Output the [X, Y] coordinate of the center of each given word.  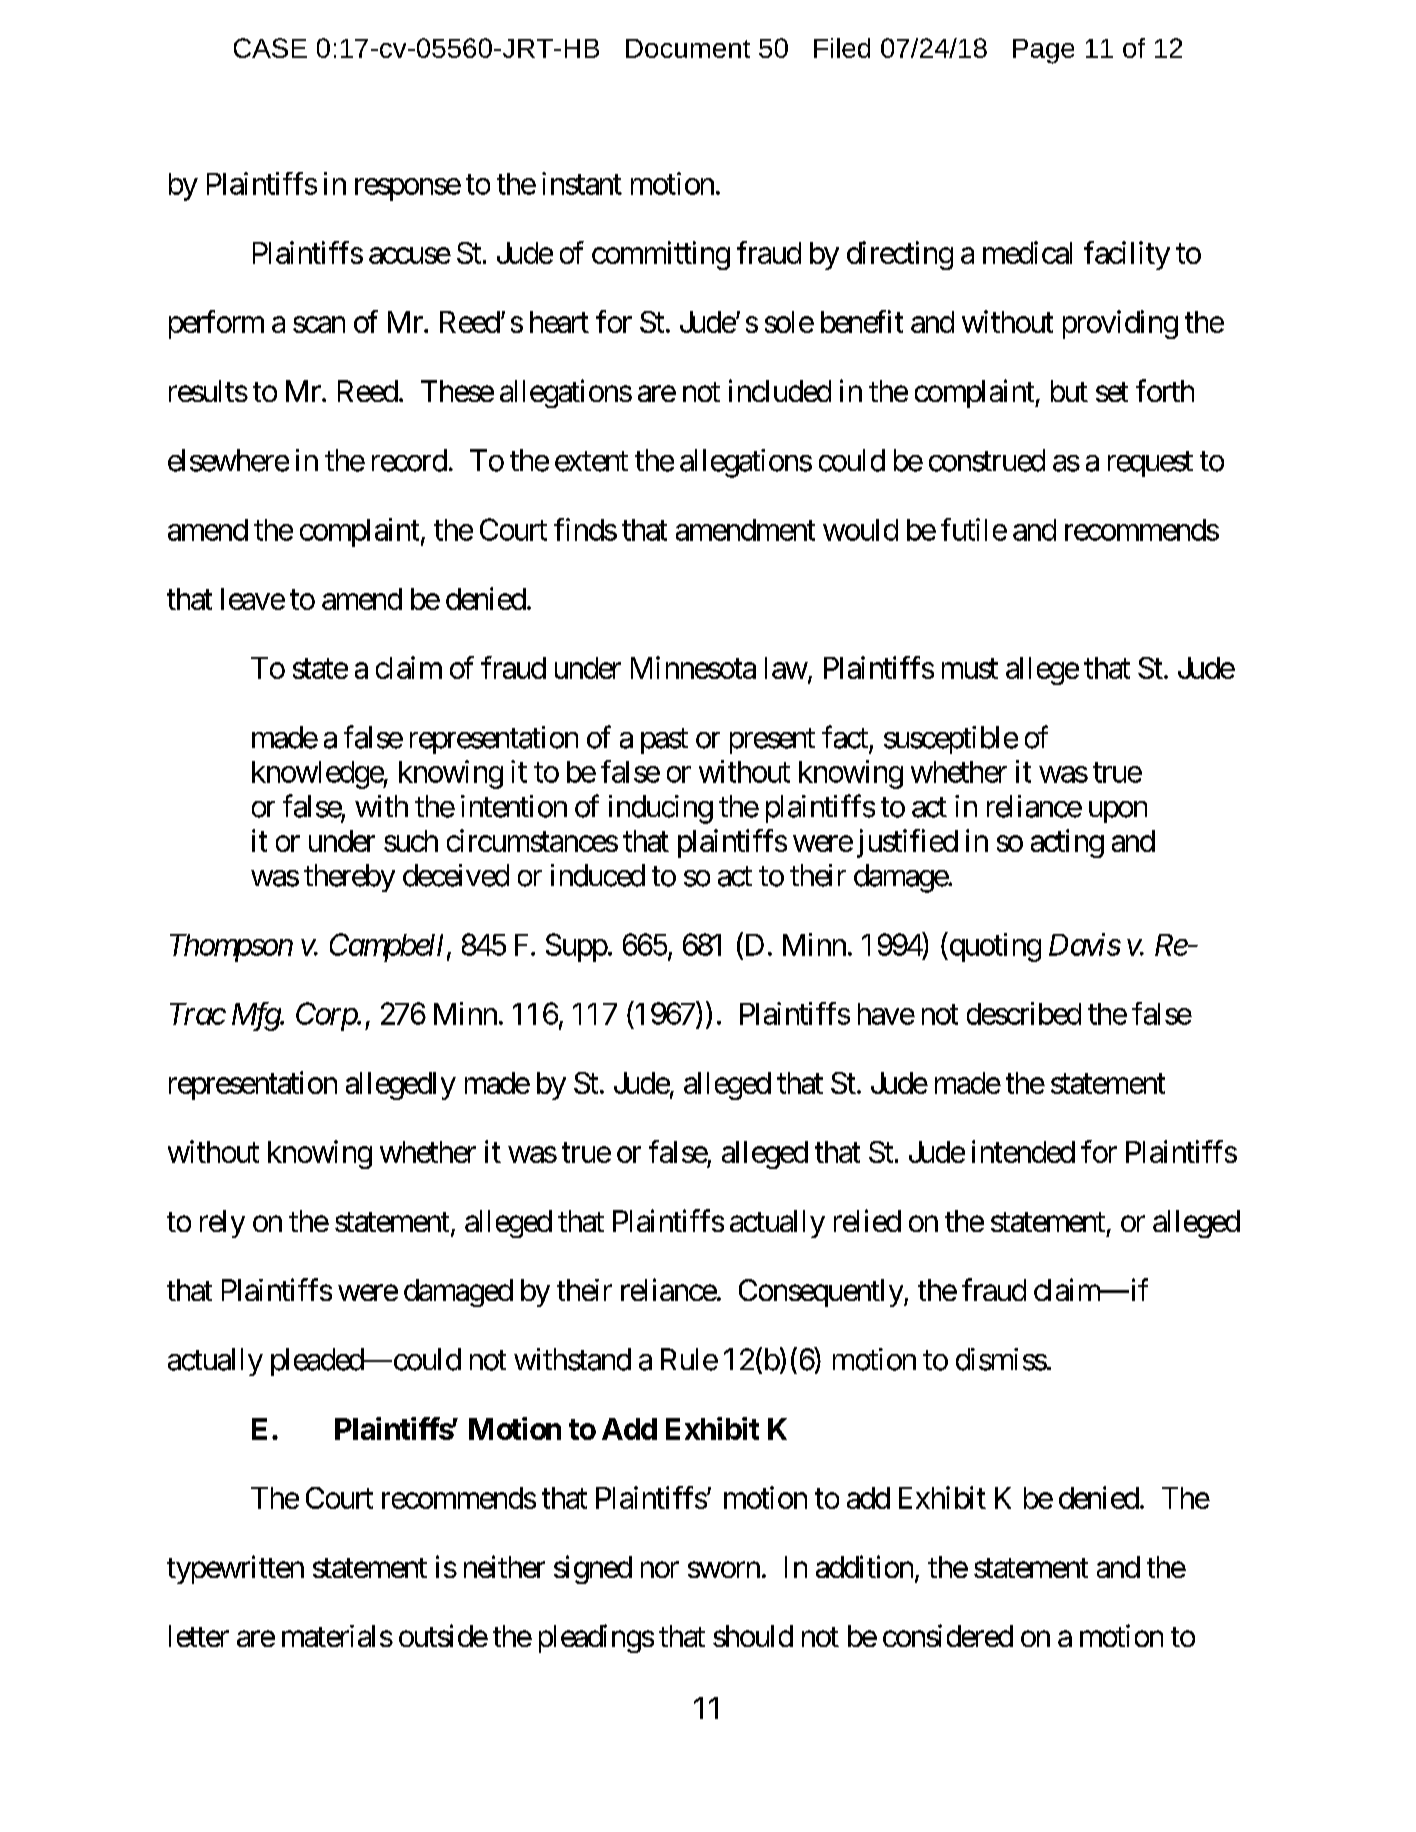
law [786, 668]
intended [1023, 1151]
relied [867, 1220]
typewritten [235, 1569]
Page [1043, 51]
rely [222, 1224]
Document [688, 48]
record [409, 460]
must [970, 669]
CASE [270, 48]
